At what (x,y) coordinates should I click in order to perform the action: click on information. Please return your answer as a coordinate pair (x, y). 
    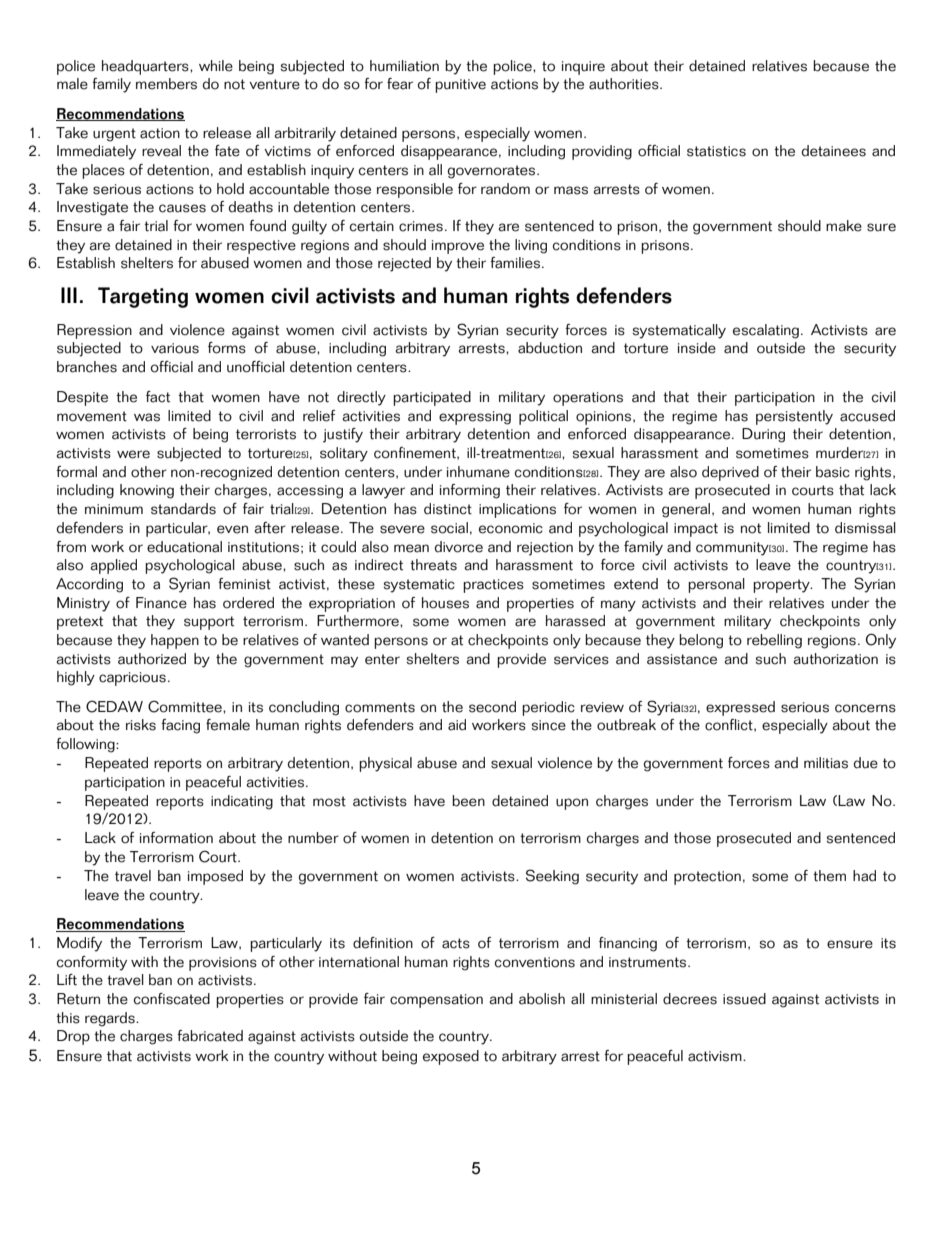
    Looking at the image, I should click on (176, 838).
